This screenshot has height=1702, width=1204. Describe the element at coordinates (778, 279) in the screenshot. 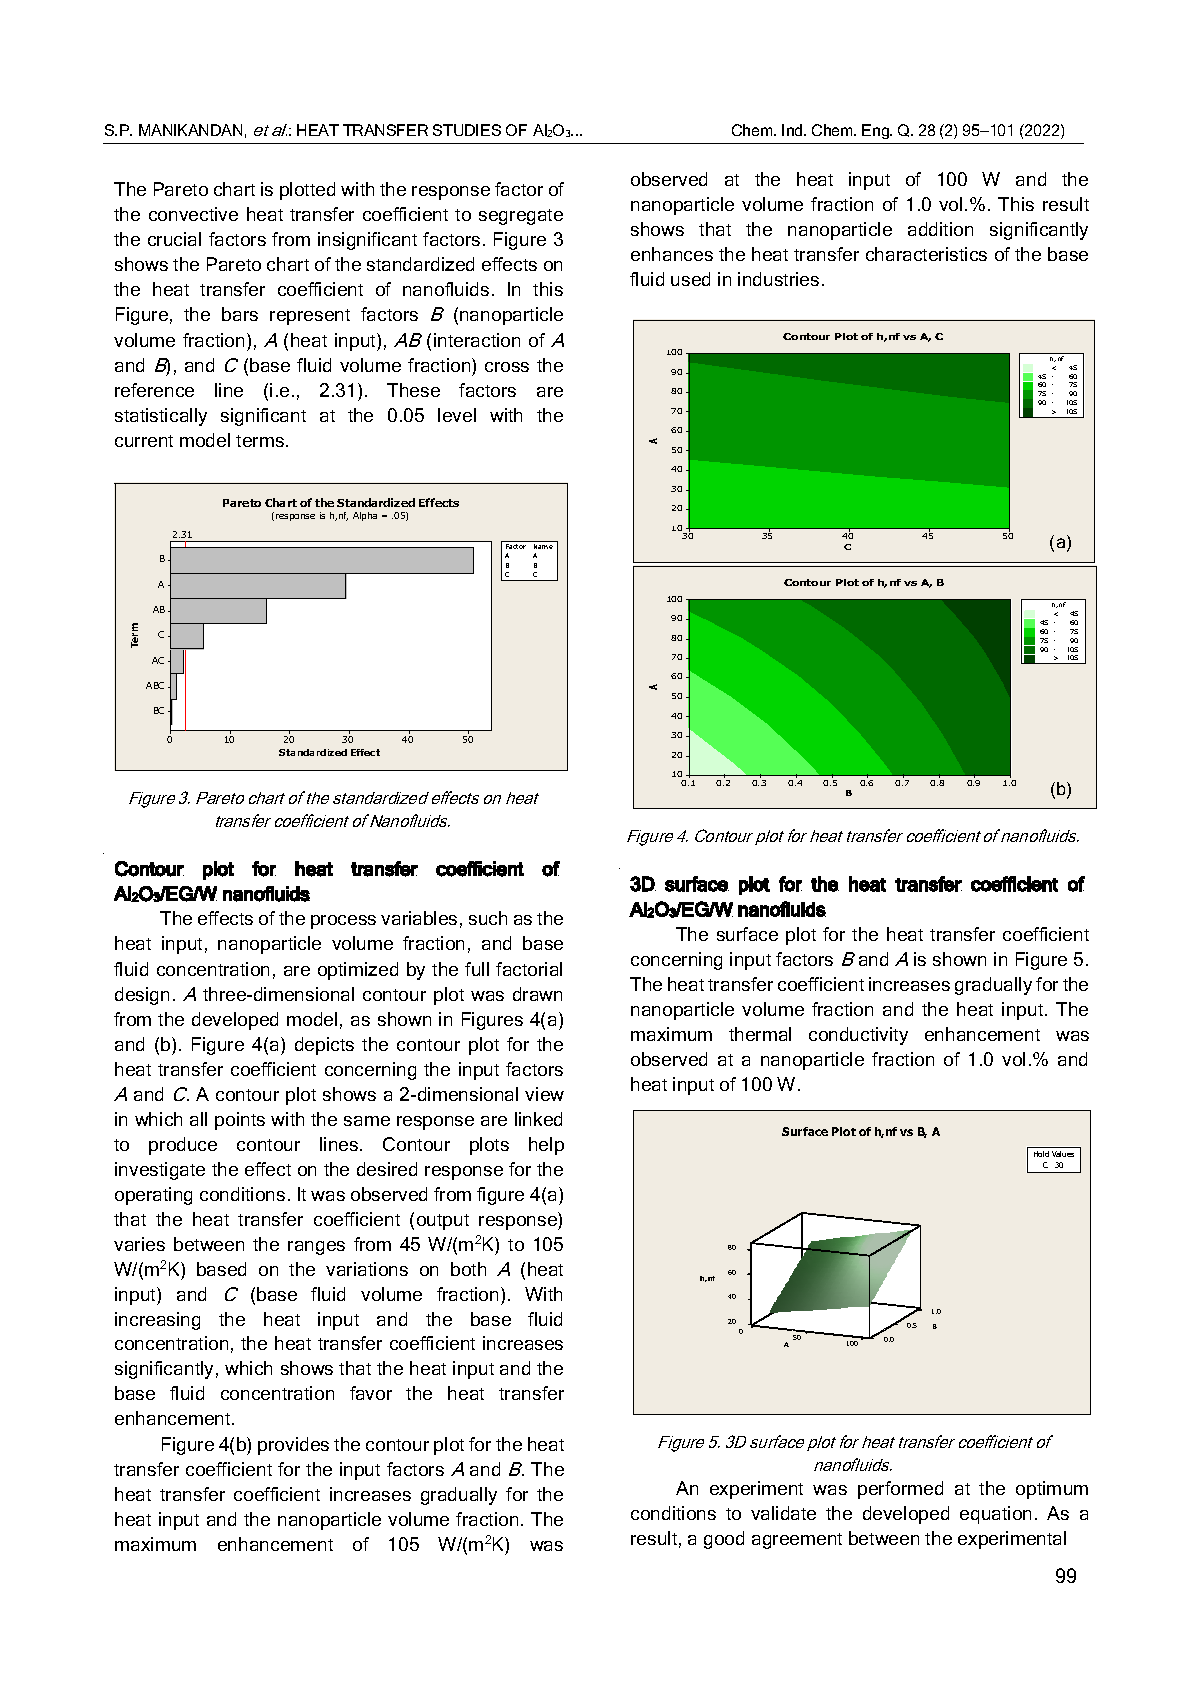

I see `industries` at that location.
